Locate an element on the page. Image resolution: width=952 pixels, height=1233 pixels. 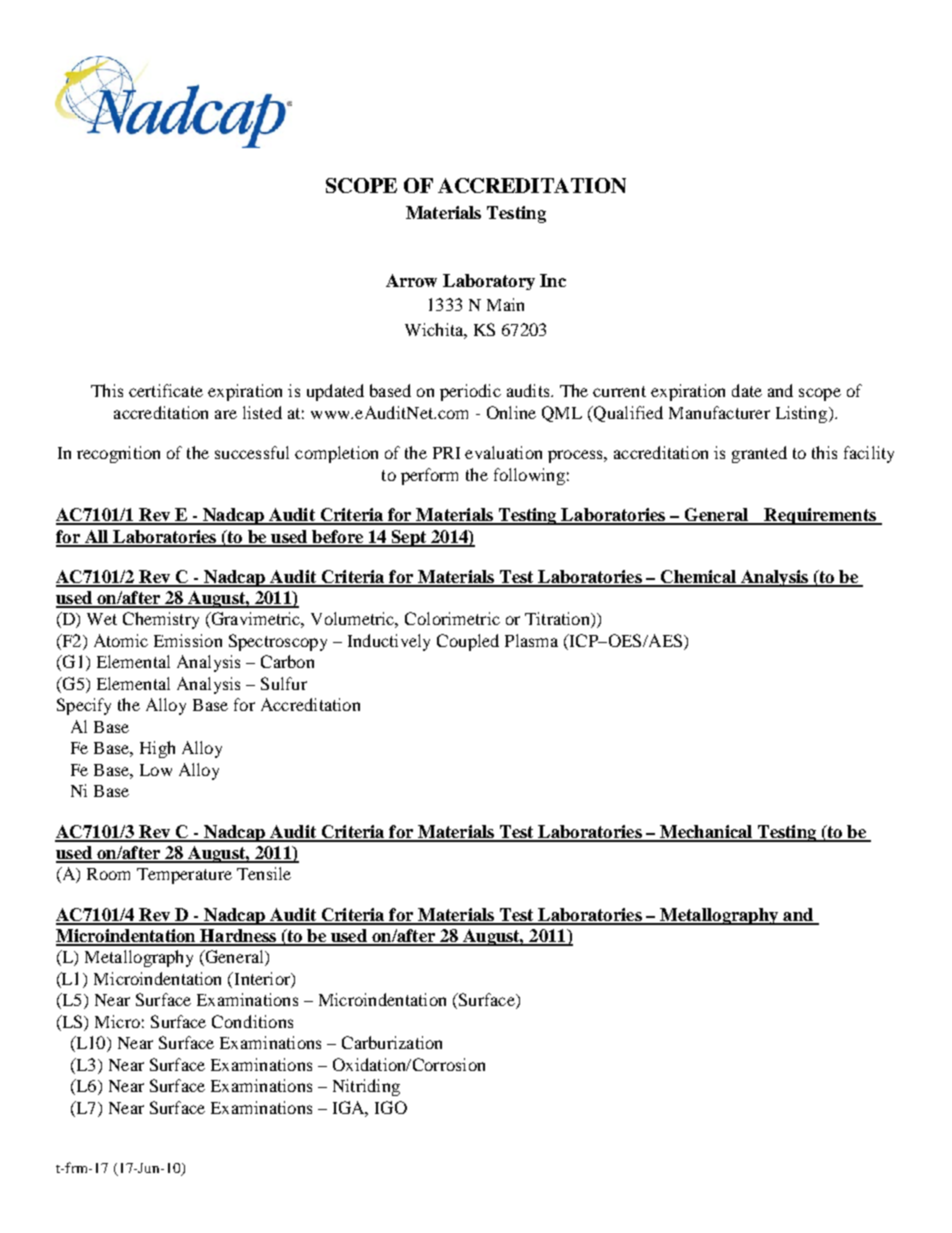
Listing is located at coordinates (803, 414).
